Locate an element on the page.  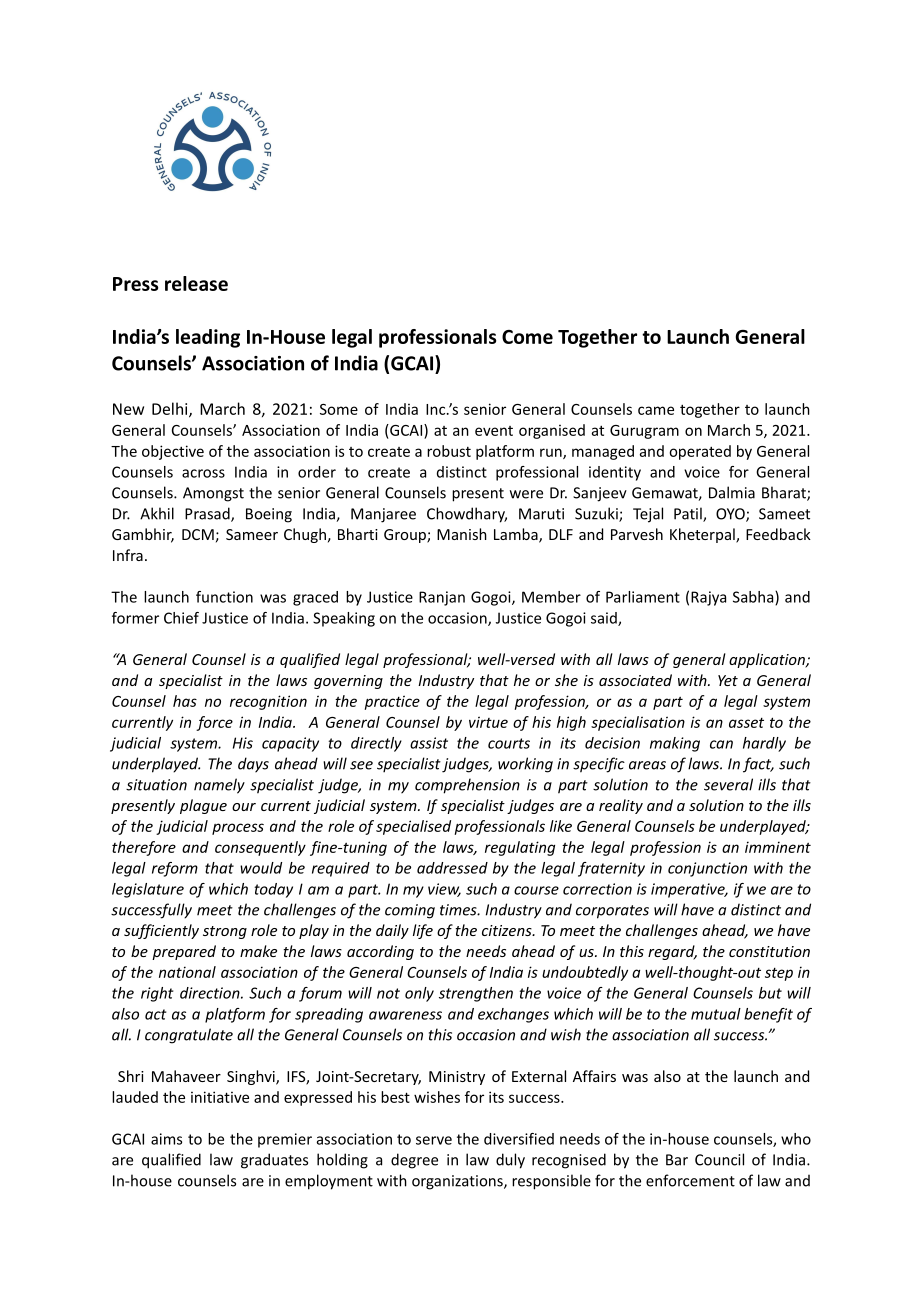
Come is located at coordinates (527, 337).
